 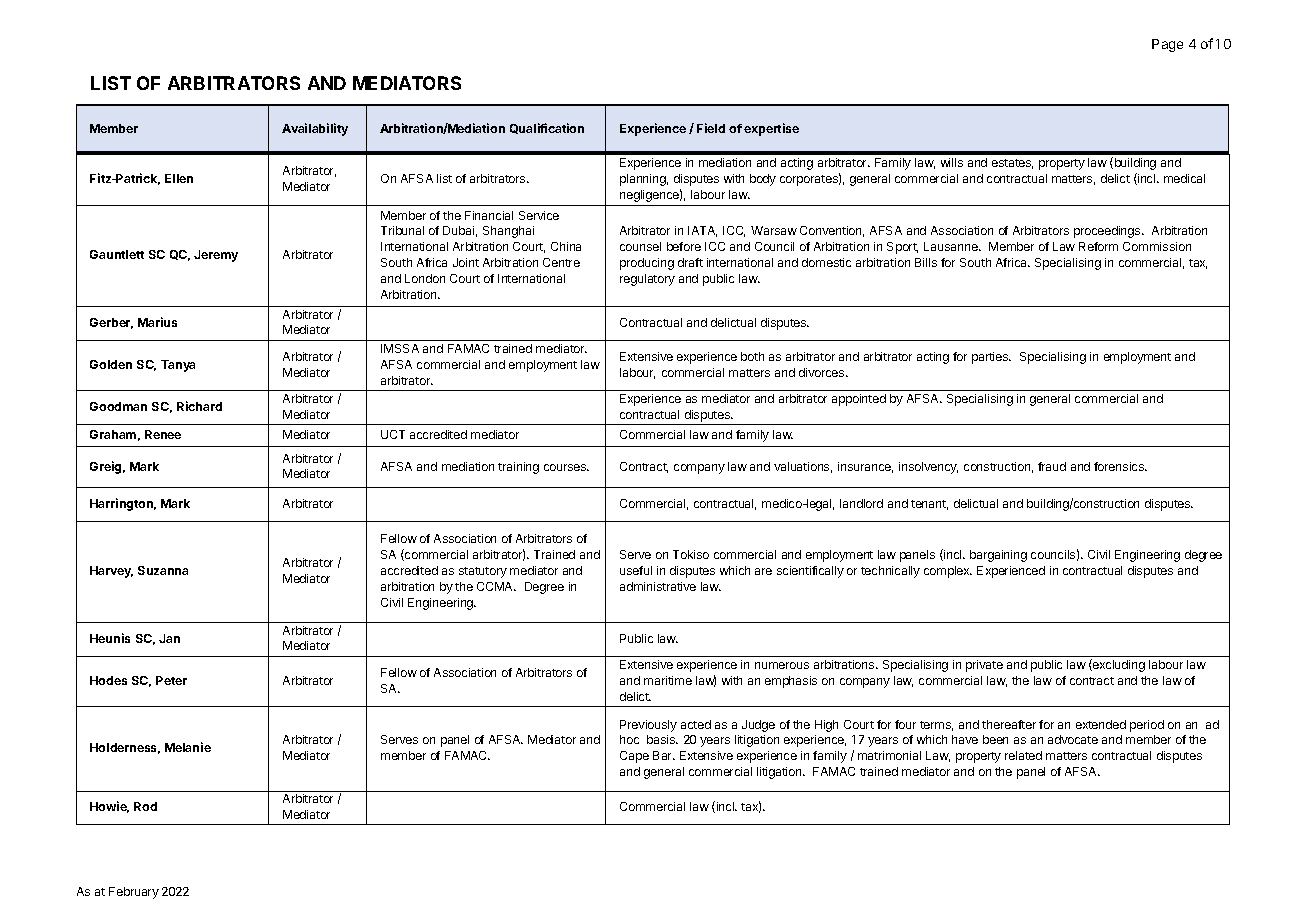 What do you see at coordinates (1052, 466) in the image?
I see `fraud` at bounding box center [1052, 466].
